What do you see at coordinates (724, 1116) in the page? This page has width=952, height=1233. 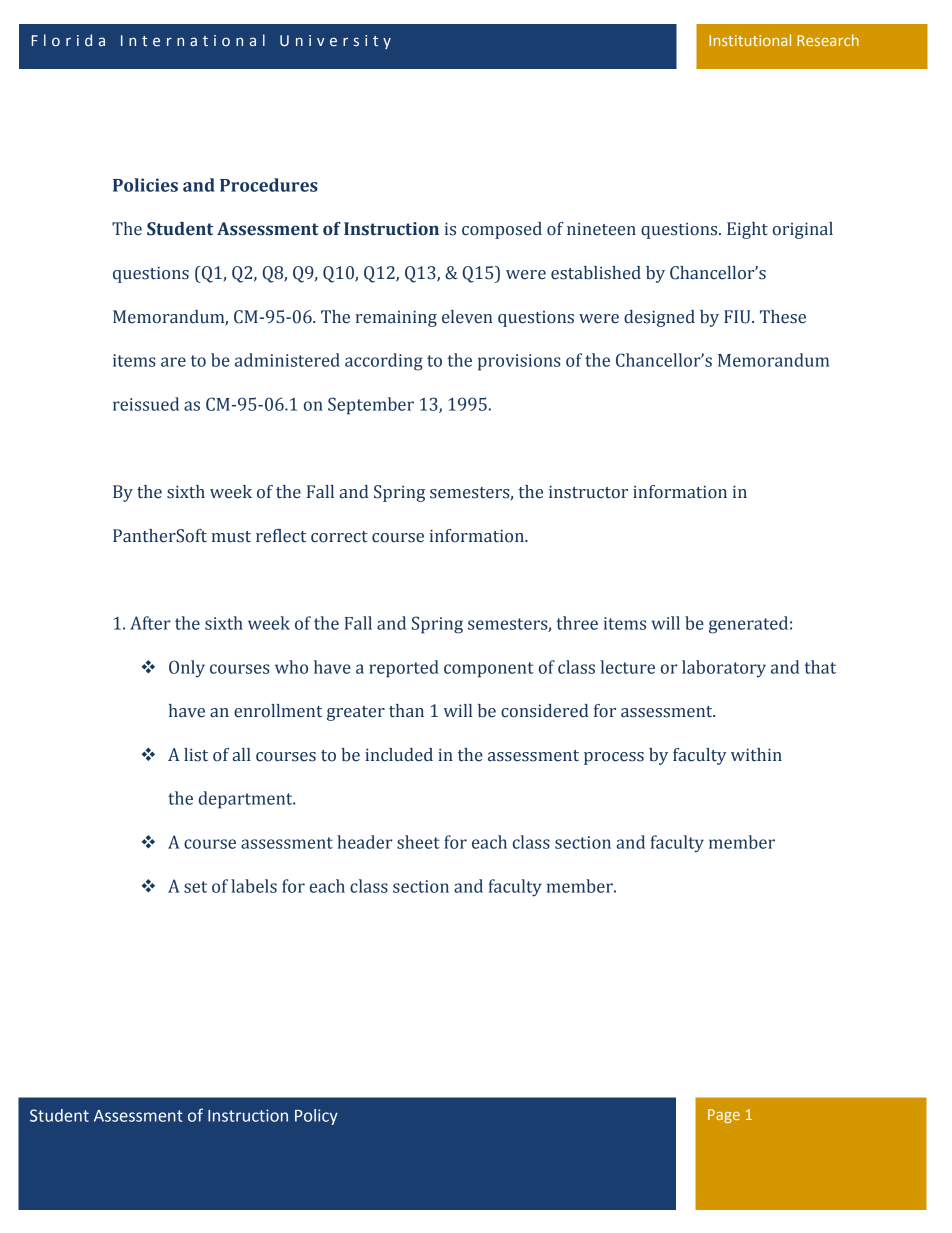 I see `Page` at bounding box center [724, 1116].
